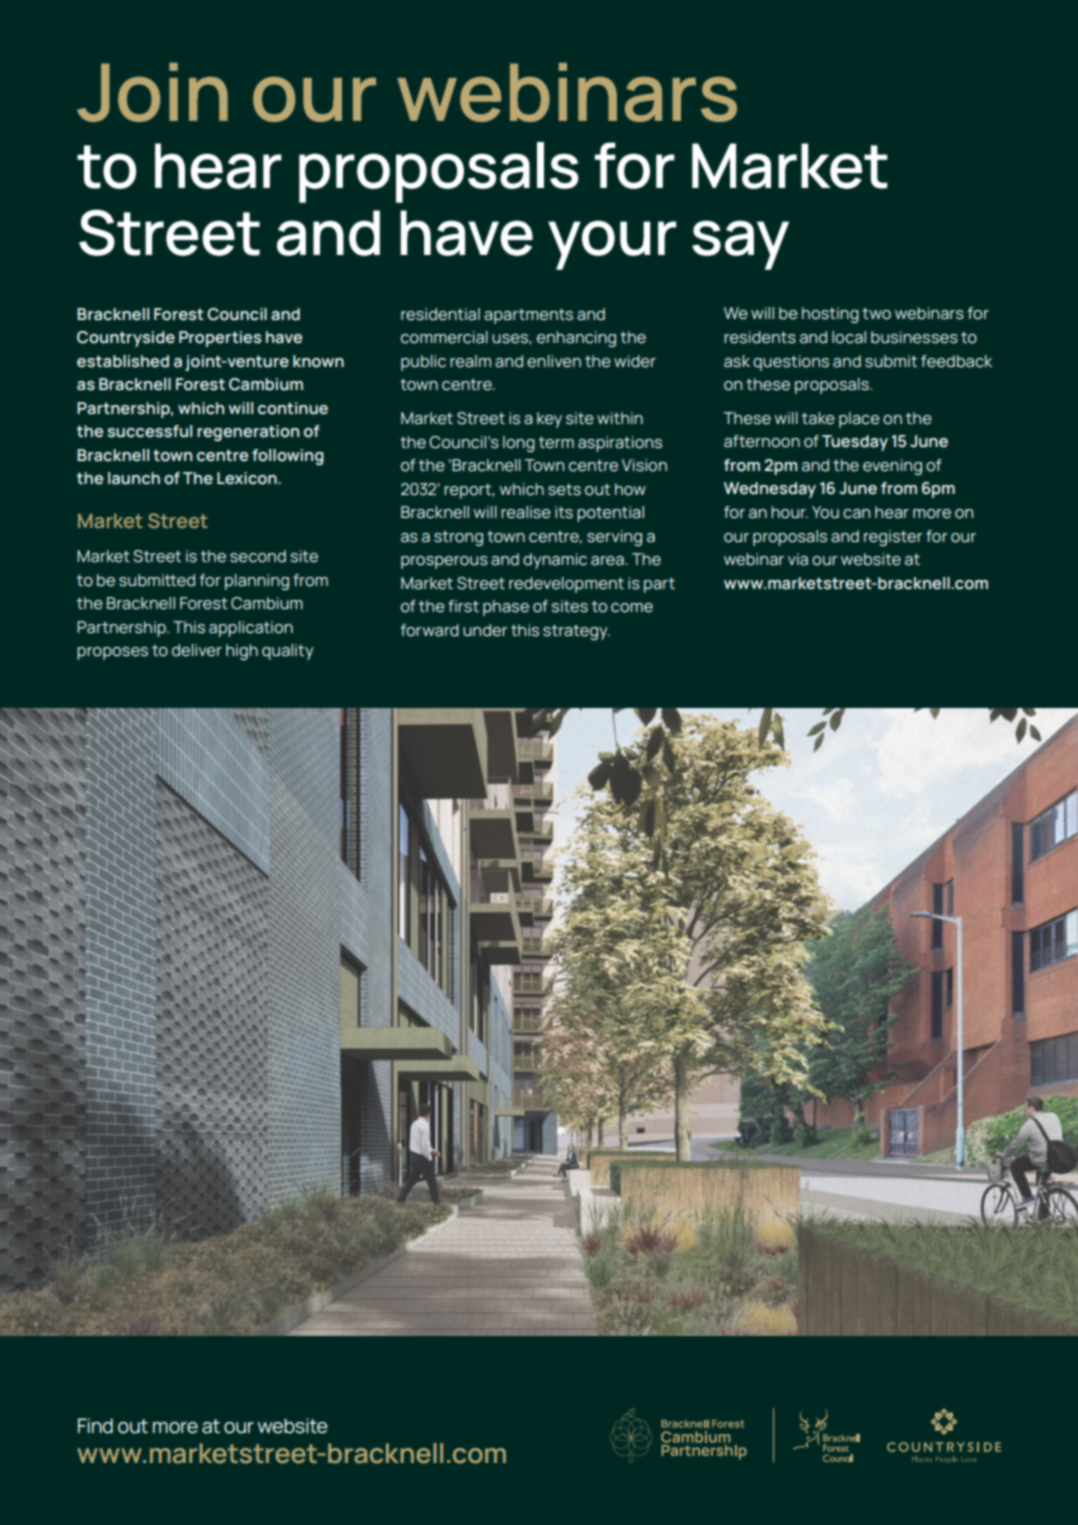 This page has height=1525, width=1078. What do you see at coordinates (220, 339) in the page?
I see `Properties` at bounding box center [220, 339].
